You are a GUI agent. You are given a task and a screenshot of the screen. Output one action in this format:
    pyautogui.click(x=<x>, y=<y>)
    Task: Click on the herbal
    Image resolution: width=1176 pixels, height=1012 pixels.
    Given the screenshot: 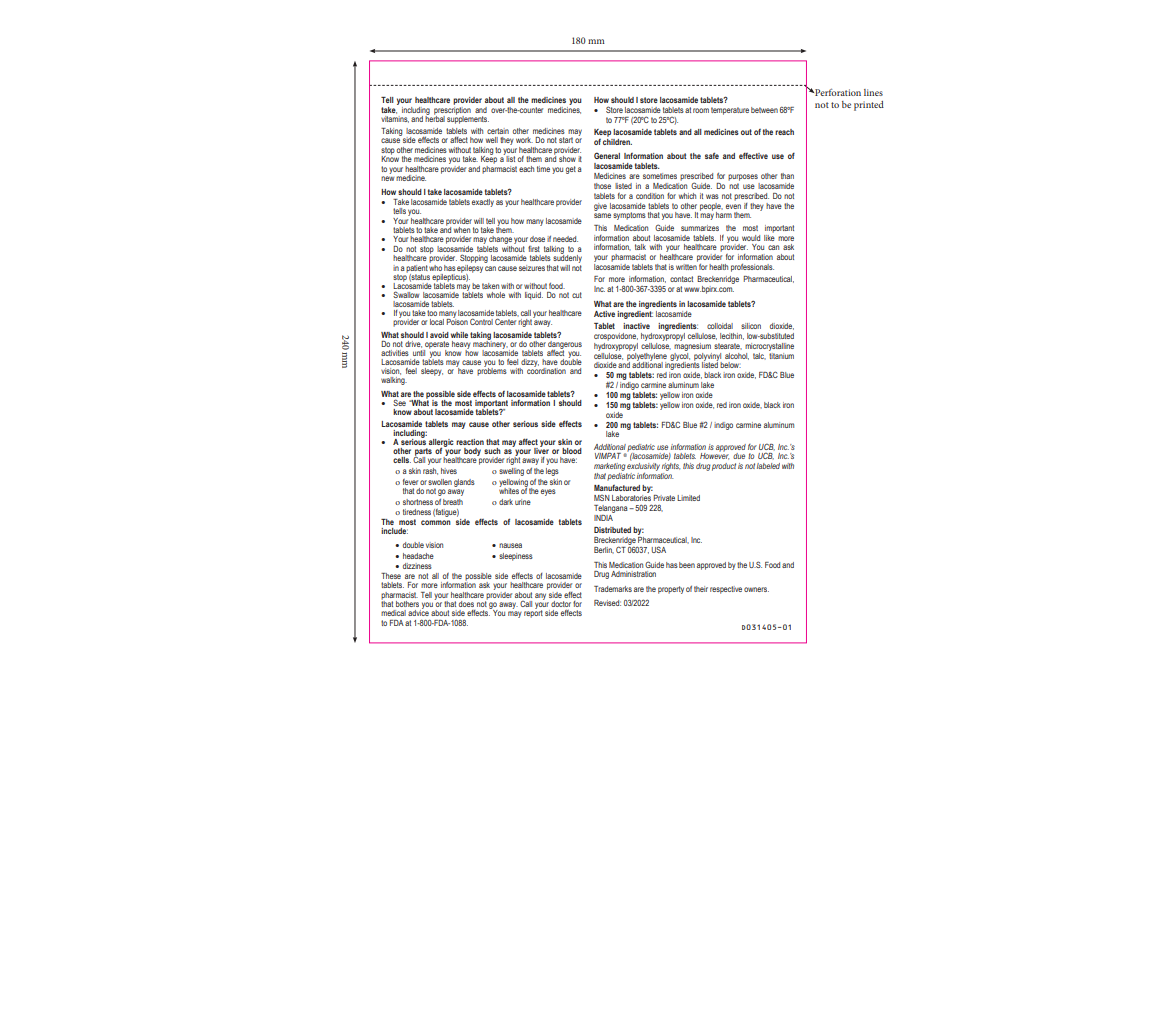 What is the action you would take?
    pyautogui.click(x=435, y=118)
